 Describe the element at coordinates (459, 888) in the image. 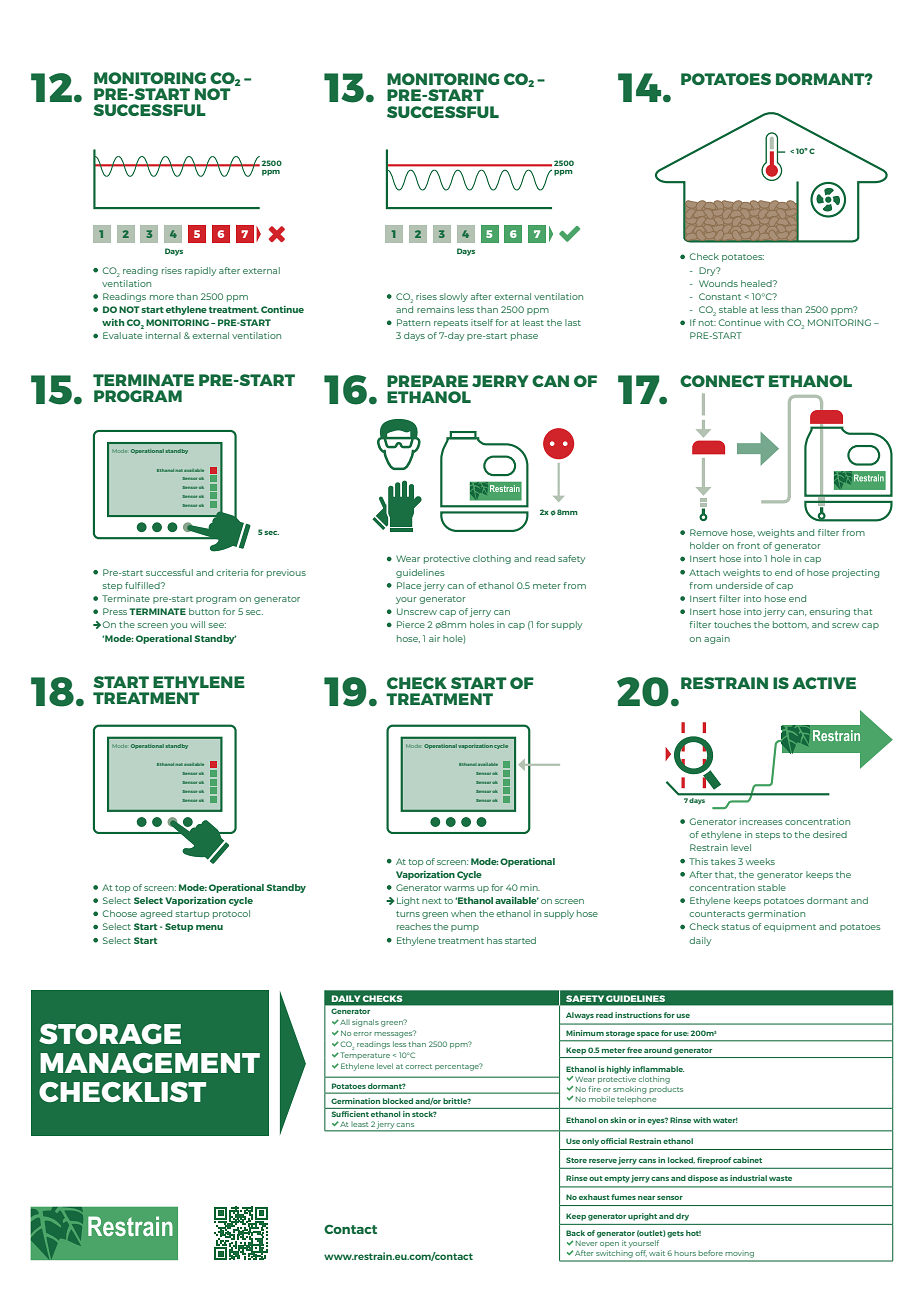

I see `warms` at that location.
